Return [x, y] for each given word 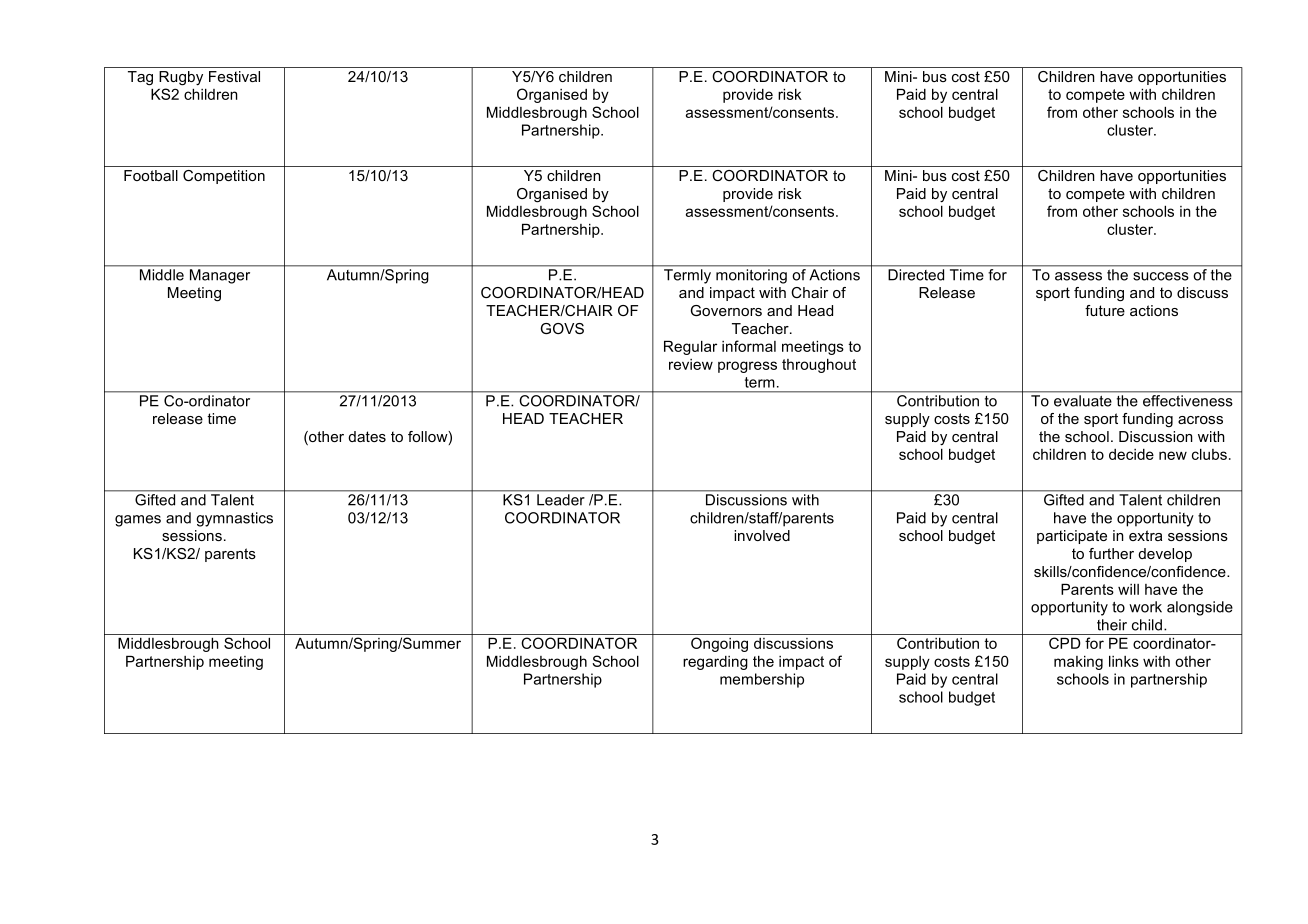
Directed [916, 275]
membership [762, 680]
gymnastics [234, 519]
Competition [224, 177]
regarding [715, 663]
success [1161, 276]
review [691, 364]
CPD [1065, 643]
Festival [234, 76]
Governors [726, 310]
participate [1072, 537]
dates [367, 436]
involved [762, 535]
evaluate [1082, 401]
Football [151, 175]
